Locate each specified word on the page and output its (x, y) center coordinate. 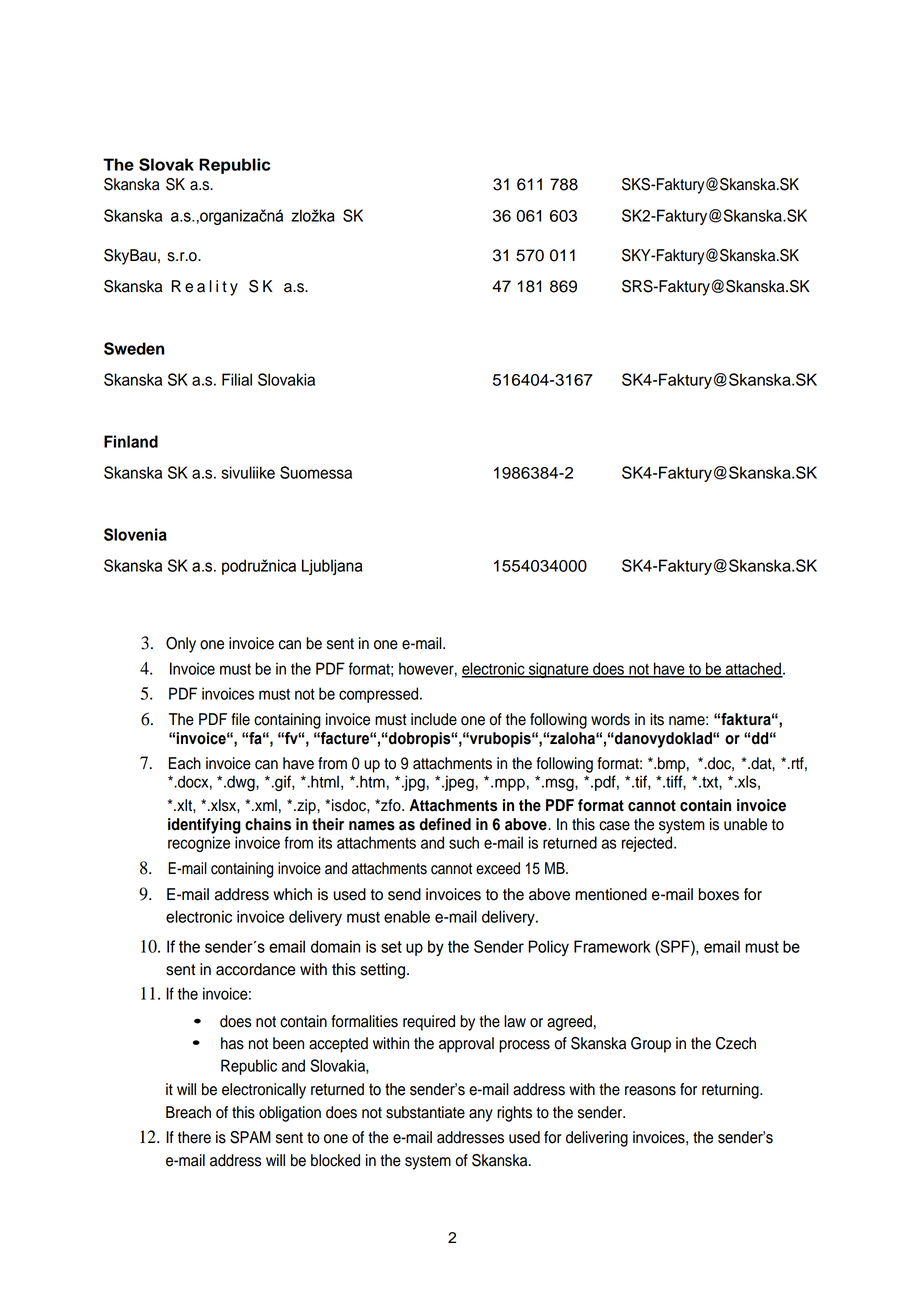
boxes (719, 894)
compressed (380, 695)
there (194, 1137)
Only (181, 645)
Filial (237, 379)
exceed (498, 868)
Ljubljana (332, 567)
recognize (199, 844)
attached (753, 669)
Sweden (134, 348)
